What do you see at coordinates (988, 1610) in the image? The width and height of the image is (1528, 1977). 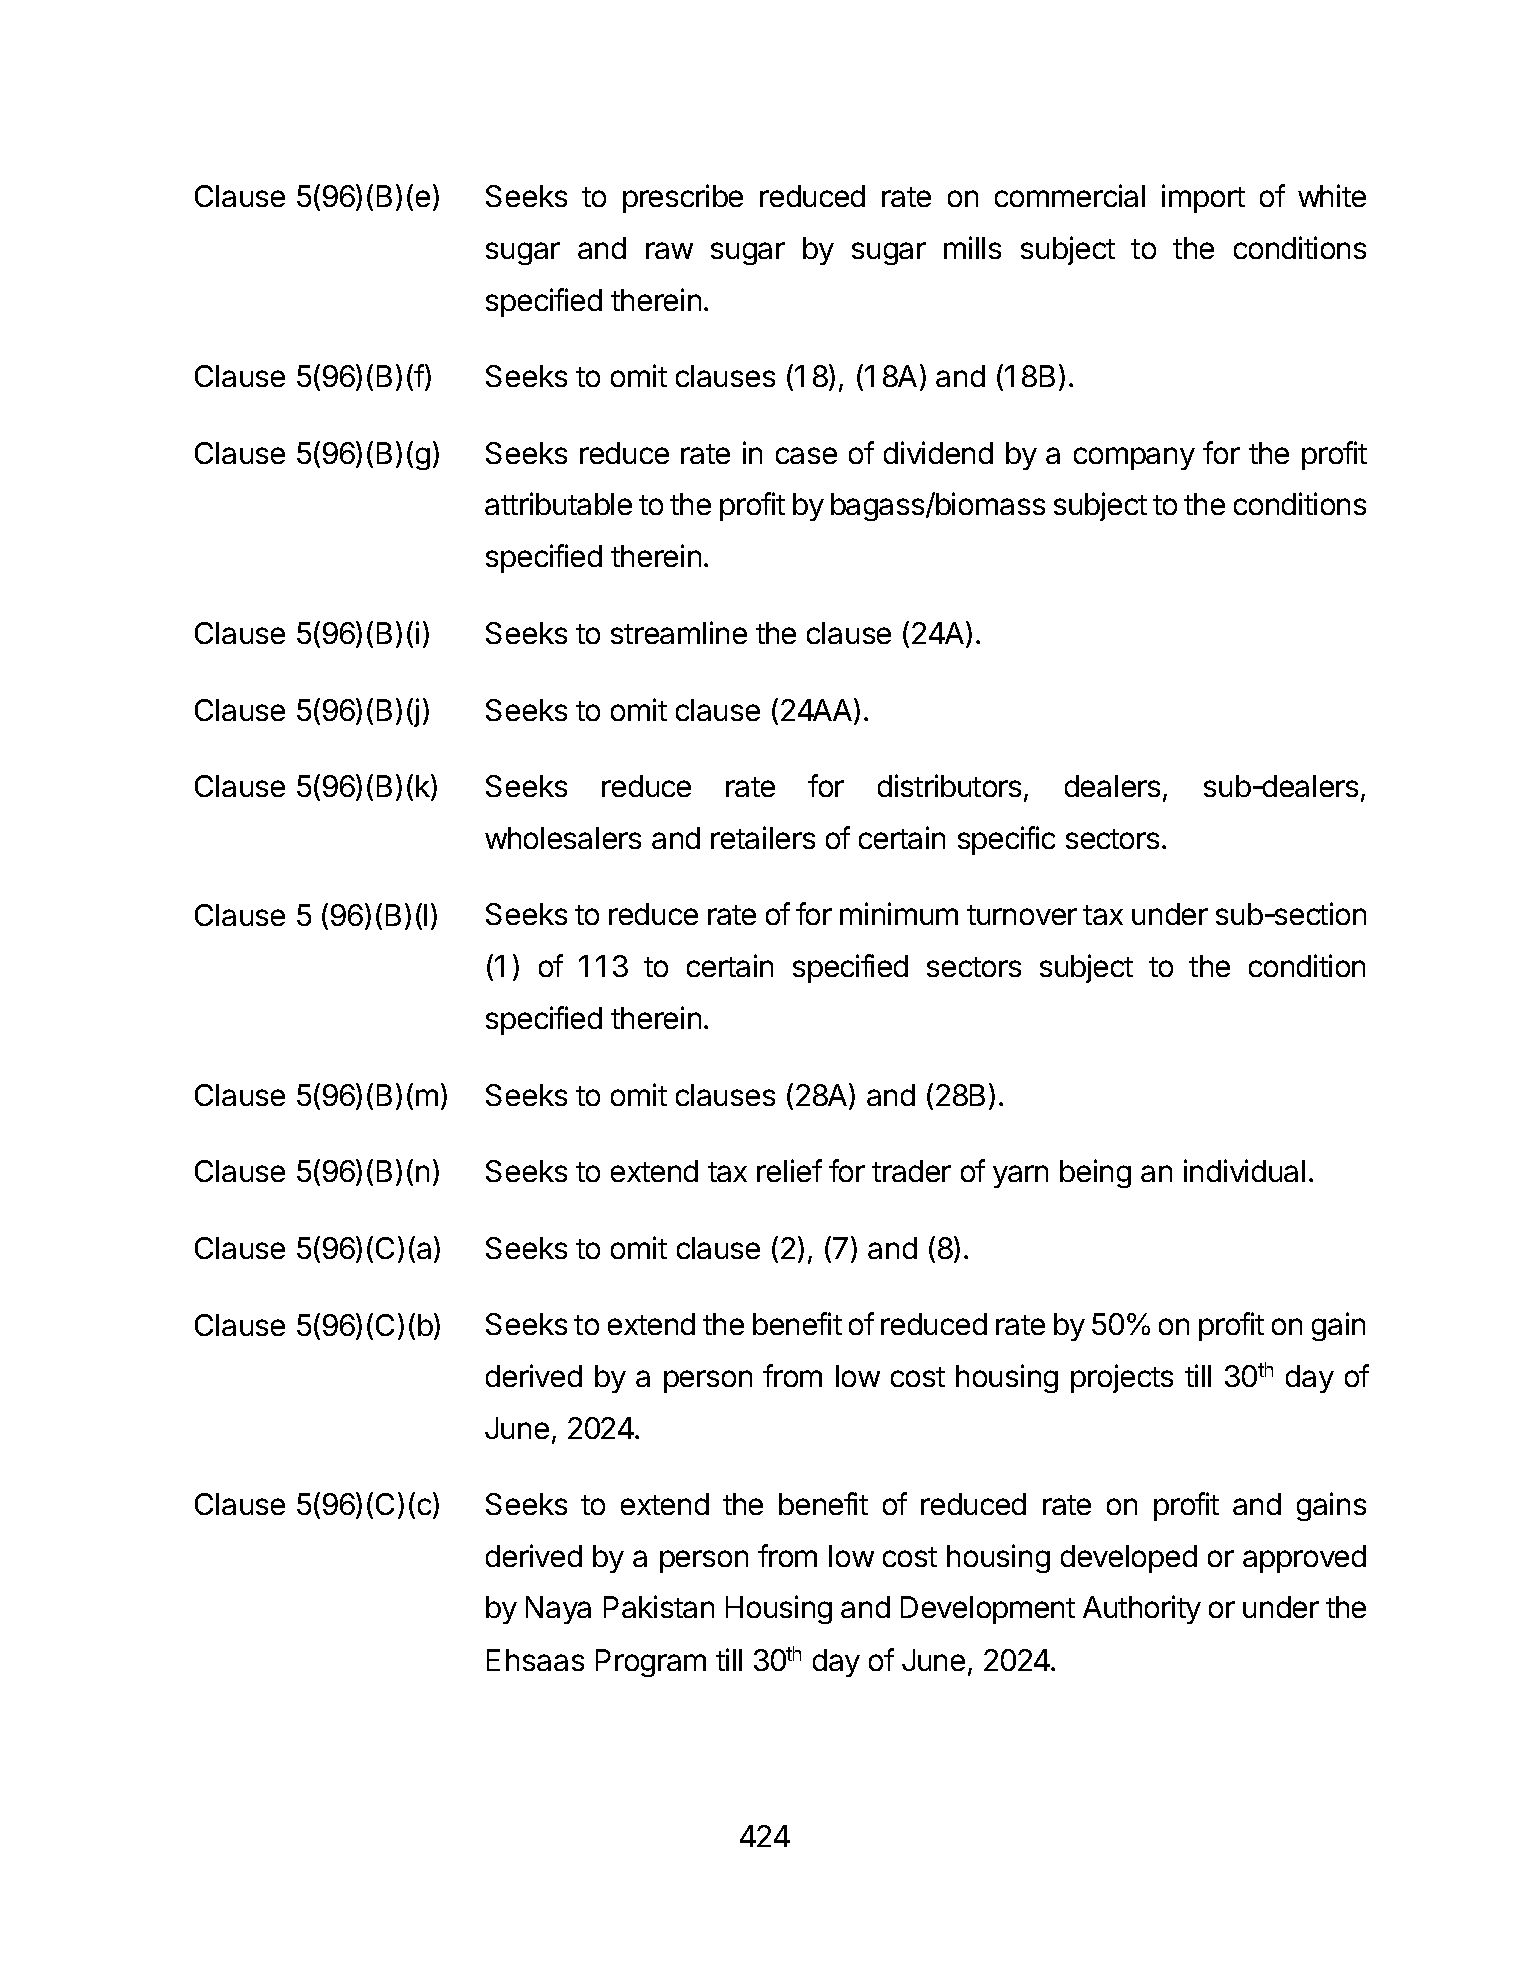 I see `Development` at bounding box center [988, 1610].
